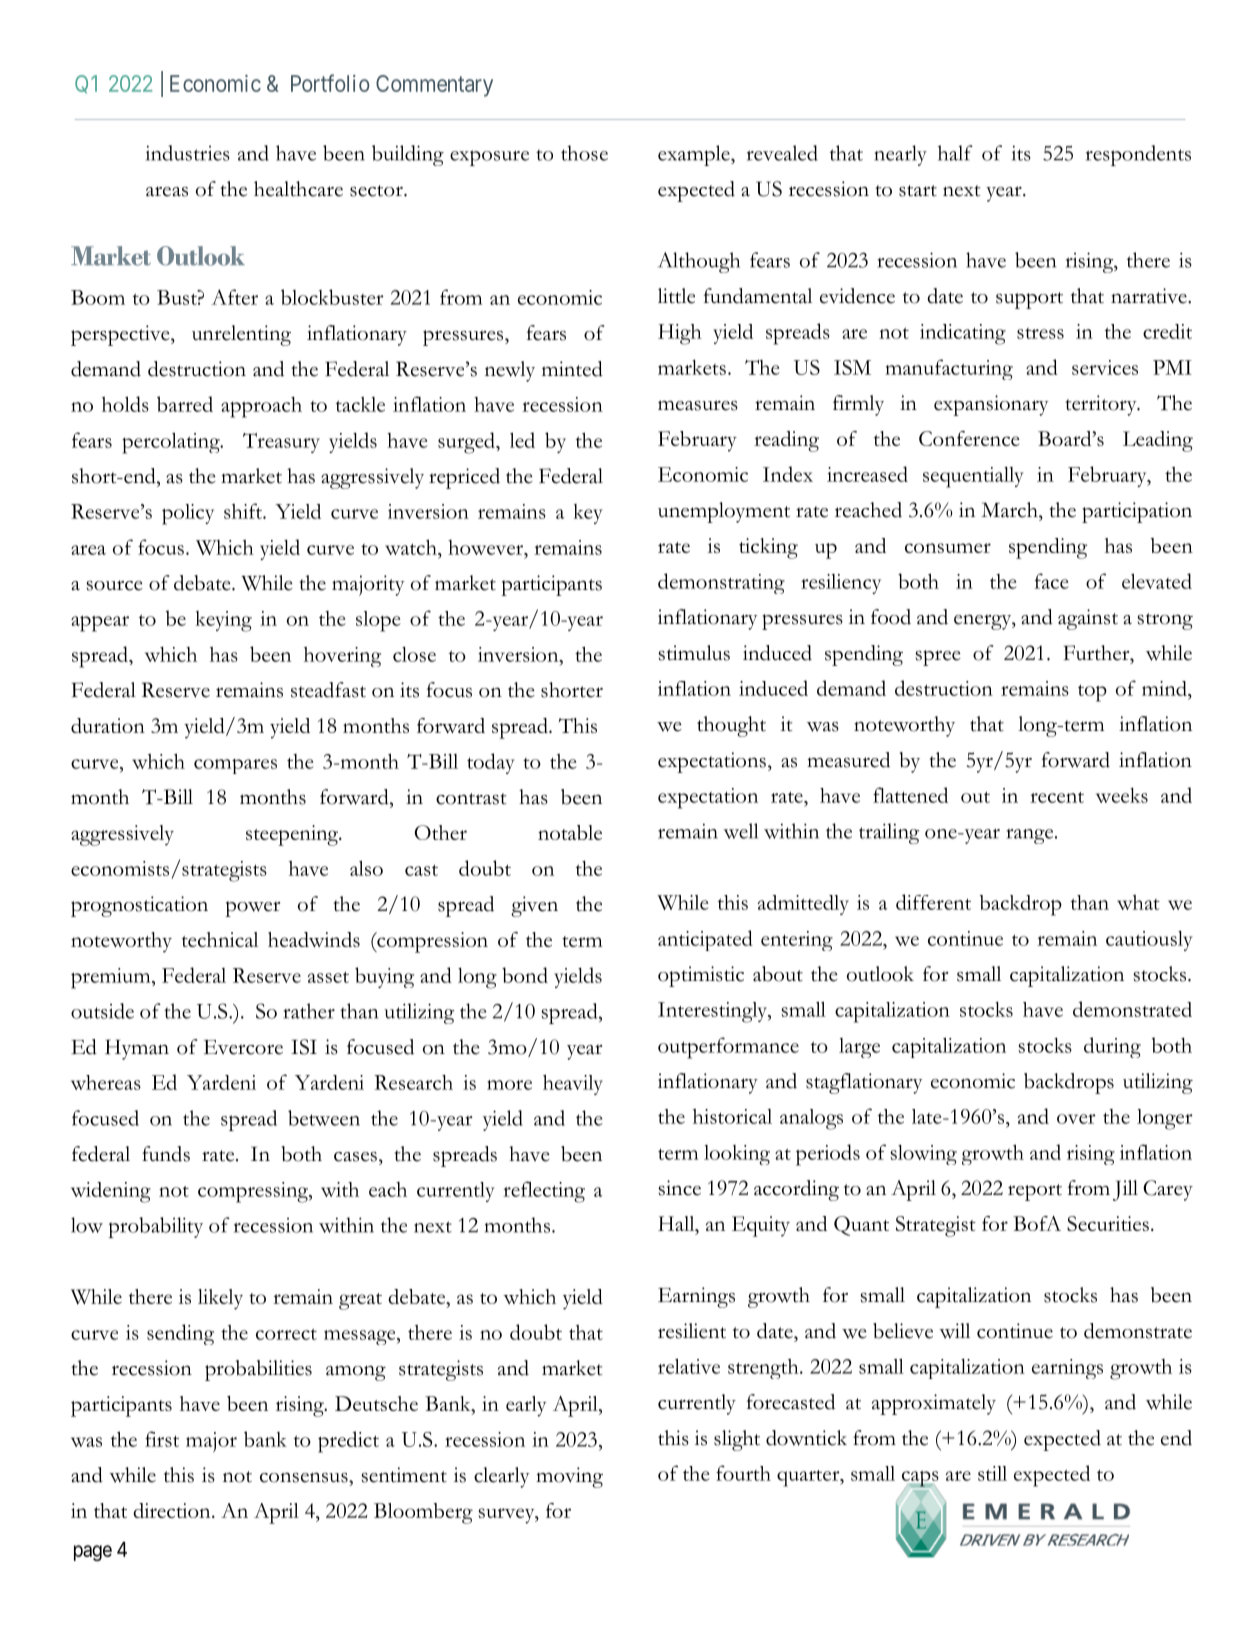 Image resolution: width=1260 pixels, height=1631 pixels. I want to click on direction, so click(173, 1510).
